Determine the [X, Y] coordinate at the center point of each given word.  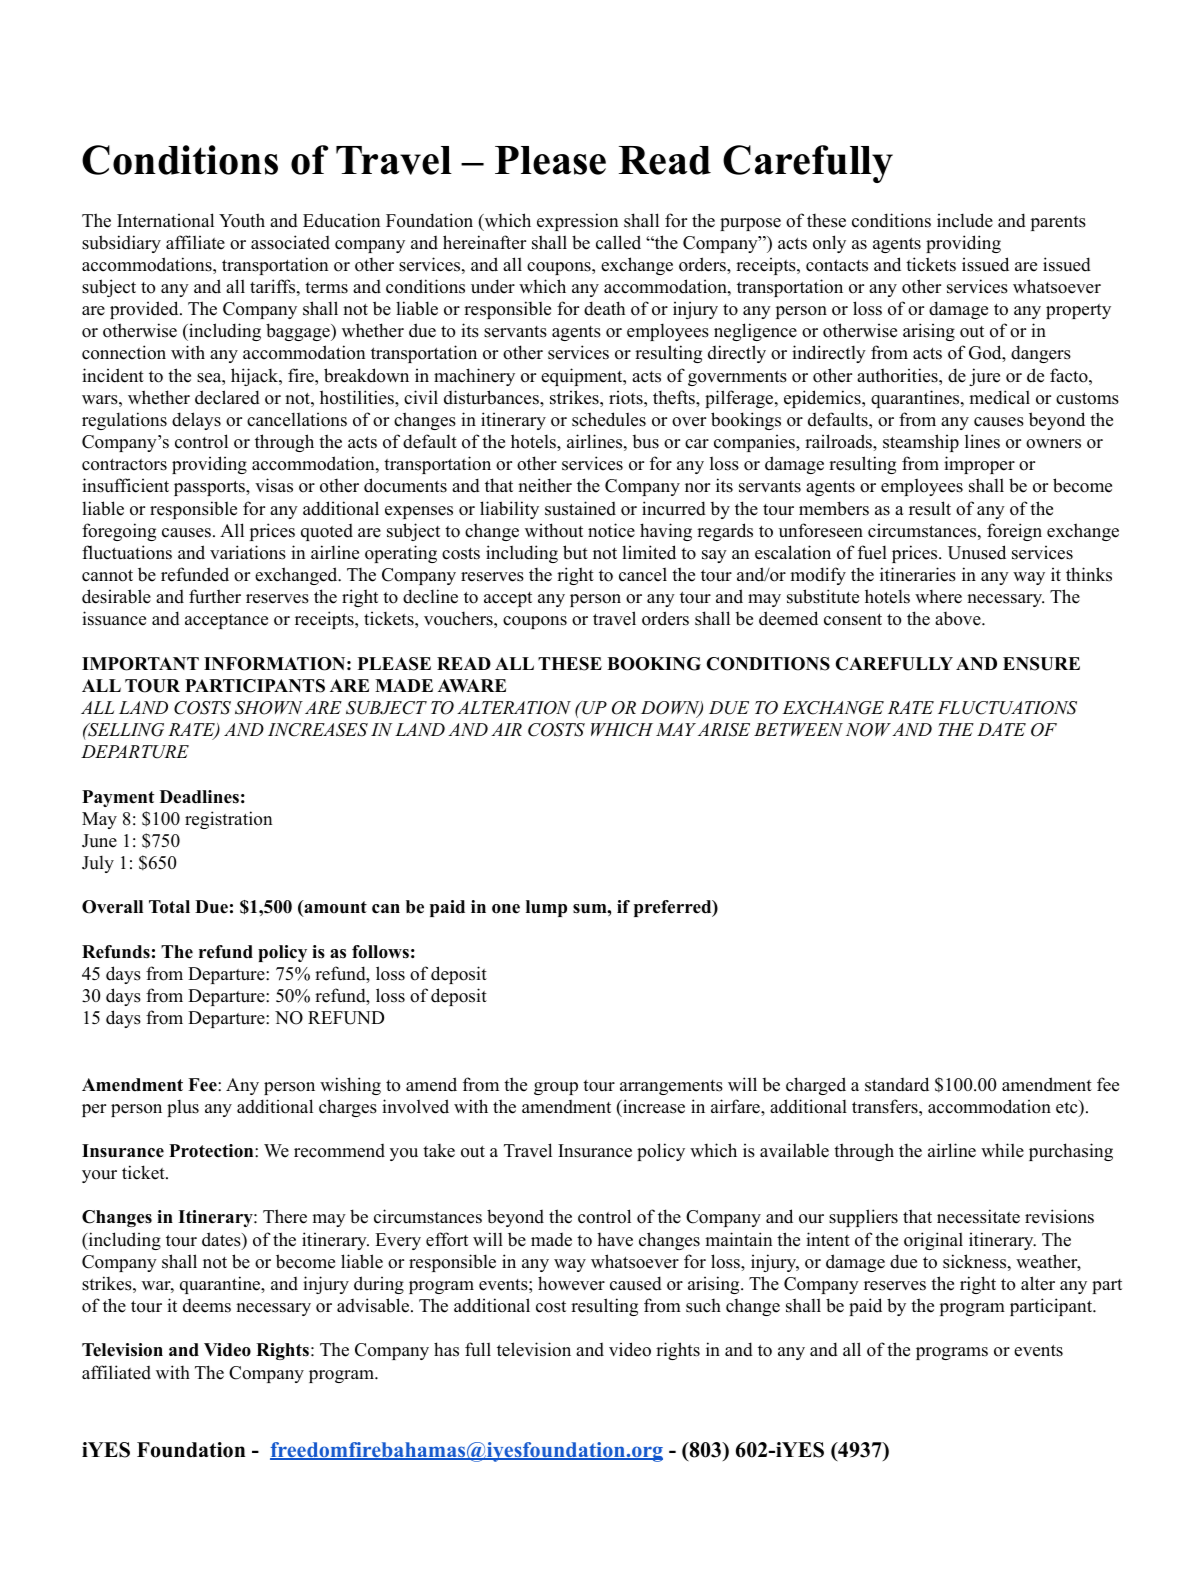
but [575, 552]
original [933, 1241]
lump [546, 908]
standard [897, 1084]
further [215, 596]
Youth [242, 220]
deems [207, 1306]
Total [169, 907]
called [618, 242]
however [571, 1283]
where [938, 596]
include [965, 220]
